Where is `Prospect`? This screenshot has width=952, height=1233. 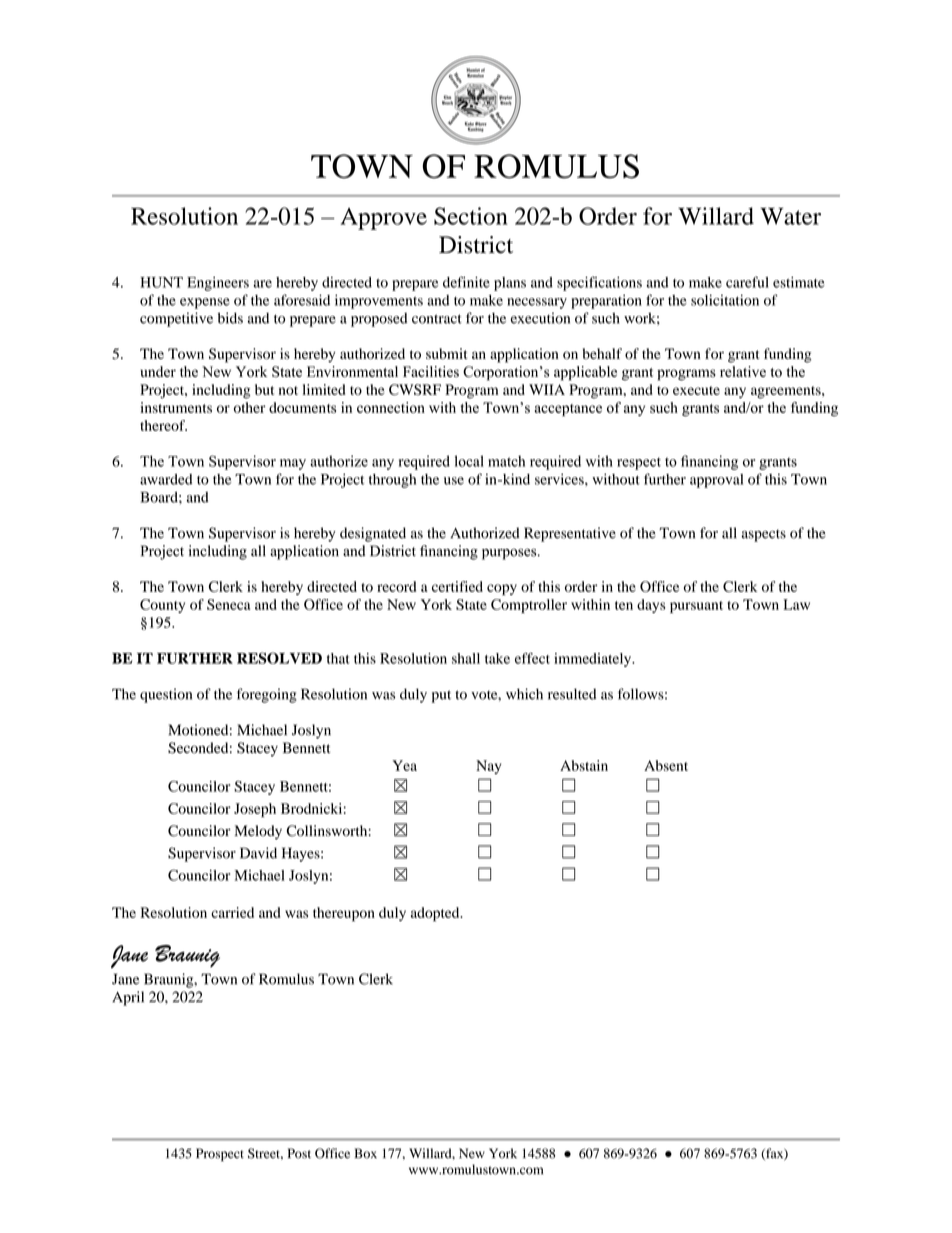 Prospect is located at coordinates (220, 1154).
